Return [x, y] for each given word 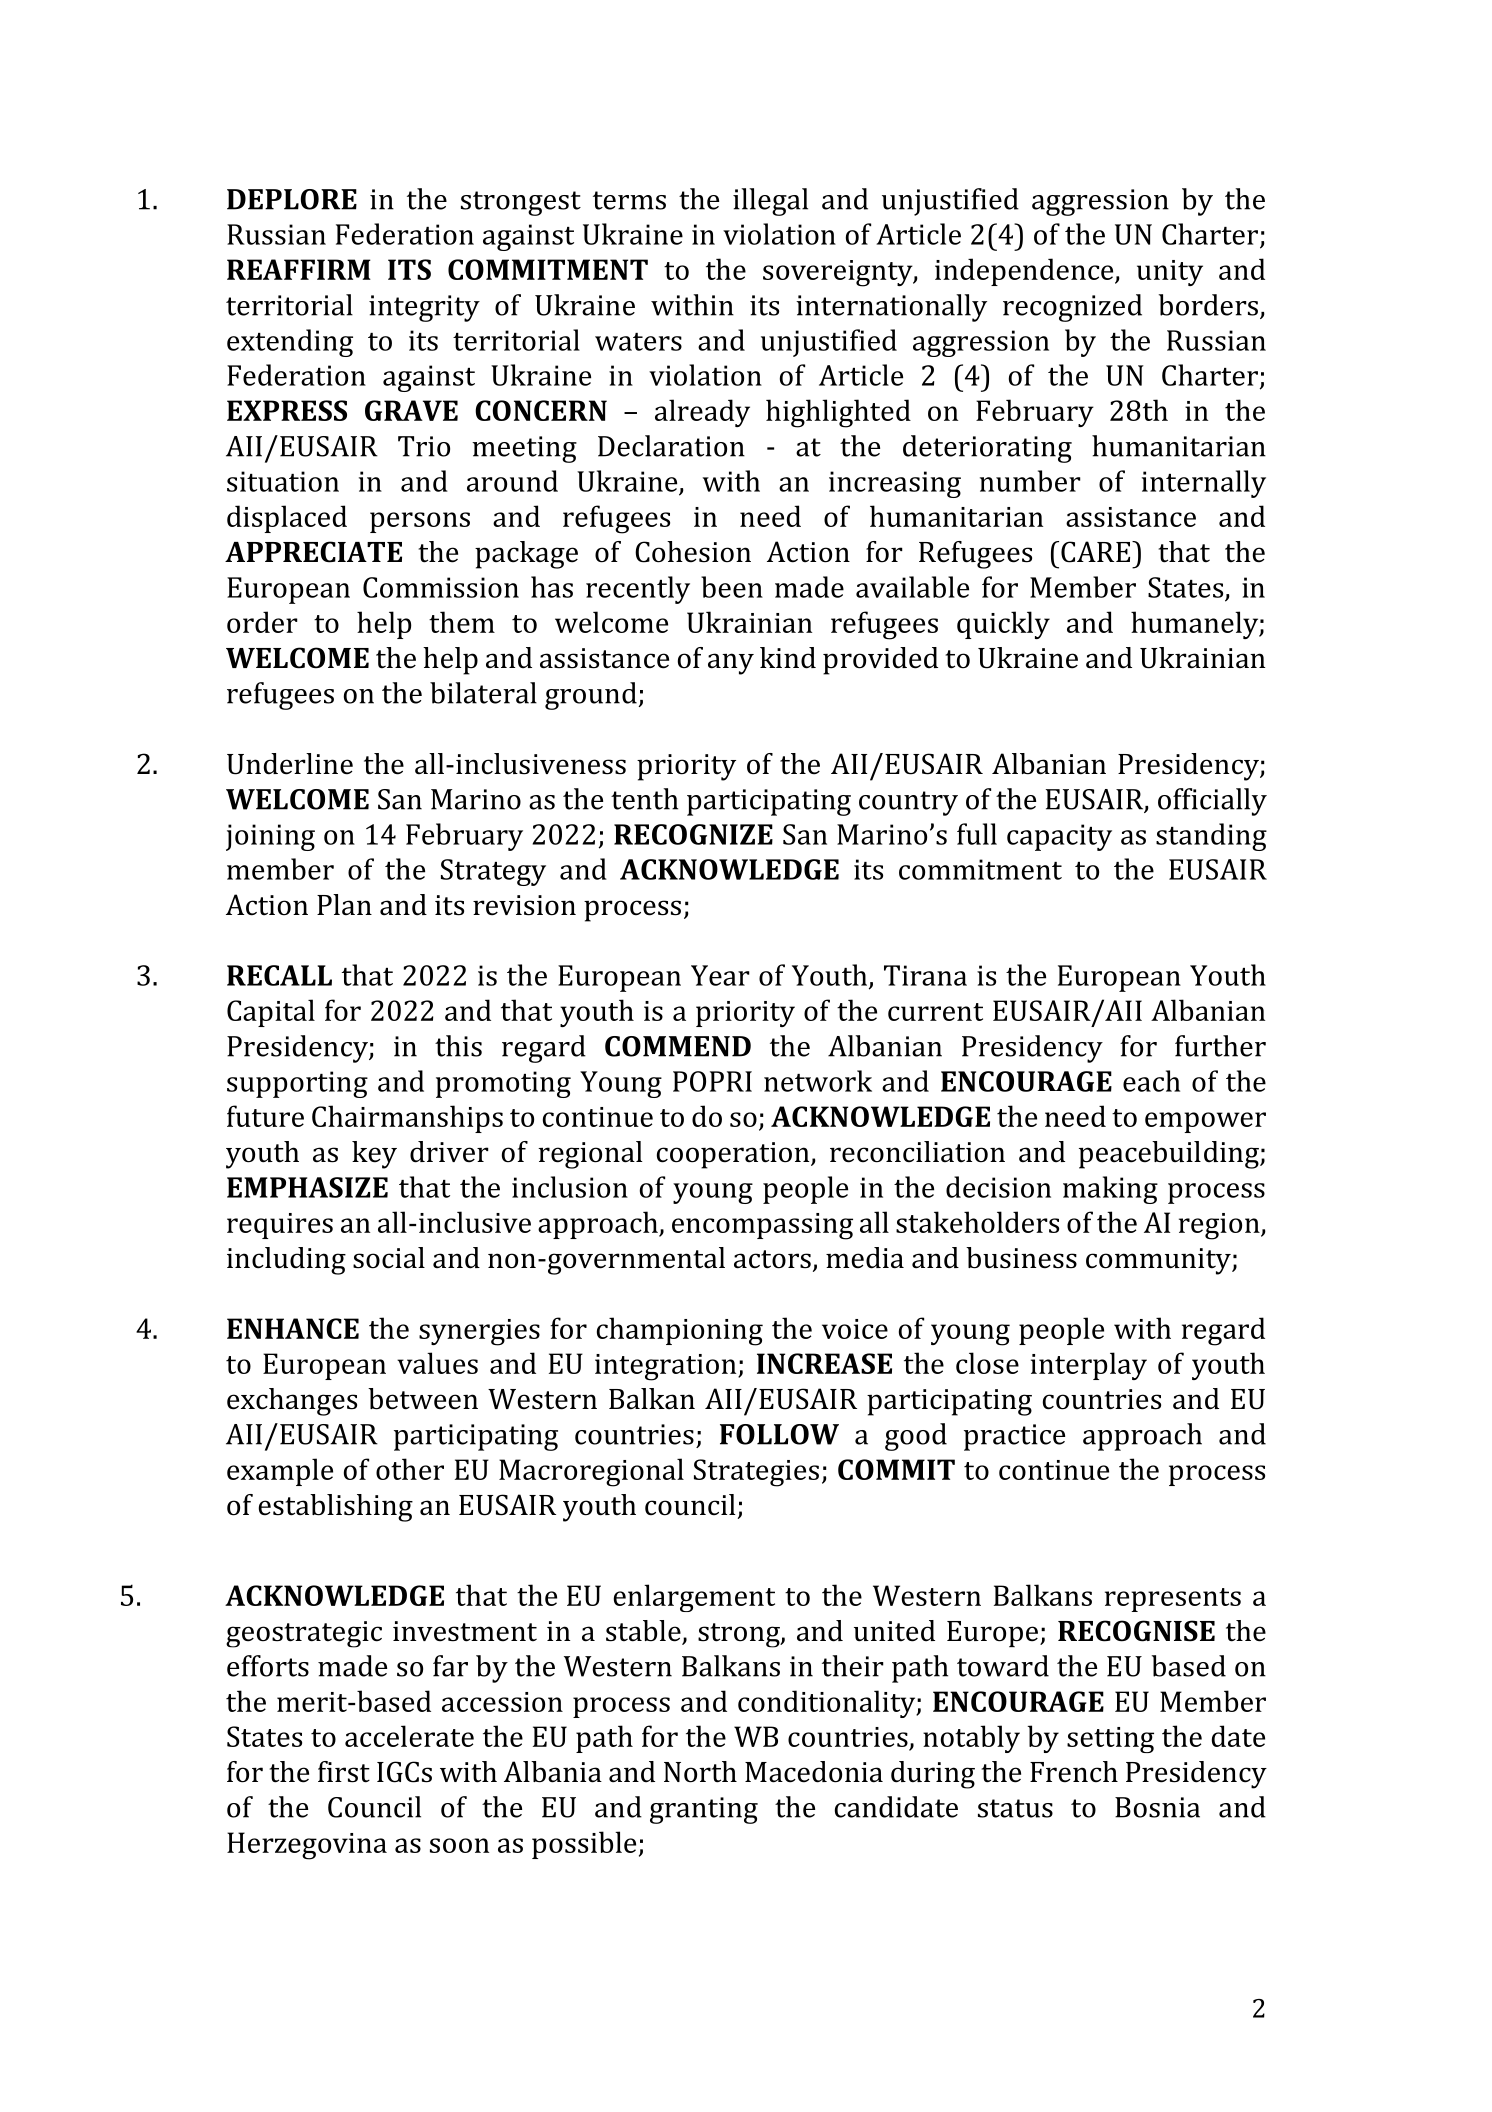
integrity [424, 308]
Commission [441, 587]
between [423, 1399]
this [458, 1046]
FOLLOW [779, 1434]
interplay [1089, 1366]
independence [1025, 272]
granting [704, 1810]
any [731, 664]
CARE [1097, 552]
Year [720, 975]
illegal [770, 202]
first [344, 1772]
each [1151, 1081]
